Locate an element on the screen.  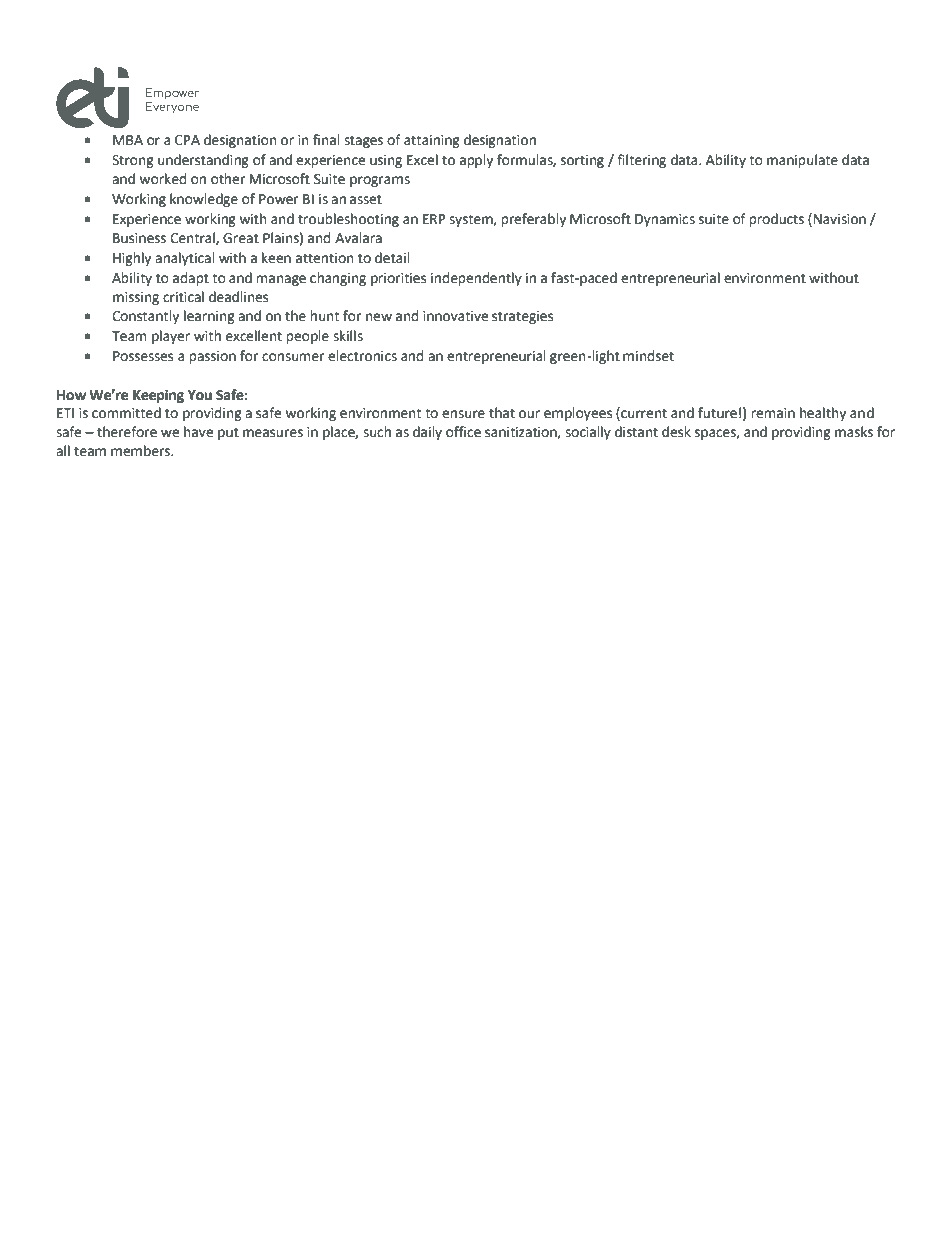
products is located at coordinates (776, 220).
